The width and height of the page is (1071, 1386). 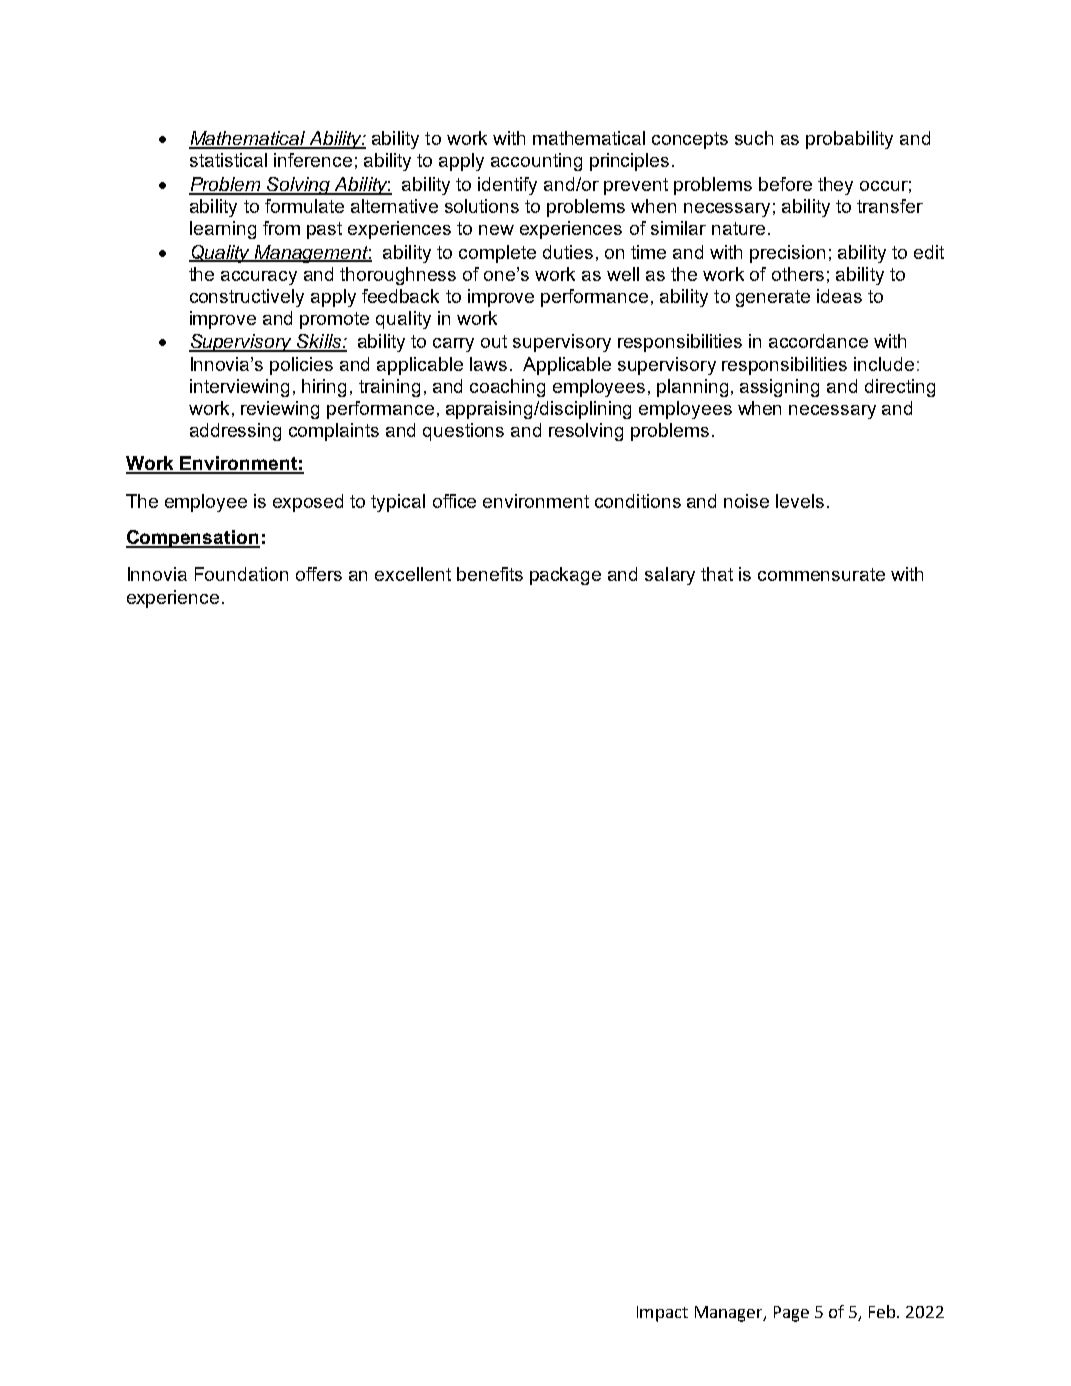 What do you see at coordinates (730, 1314) in the page?
I see `Manager` at bounding box center [730, 1314].
